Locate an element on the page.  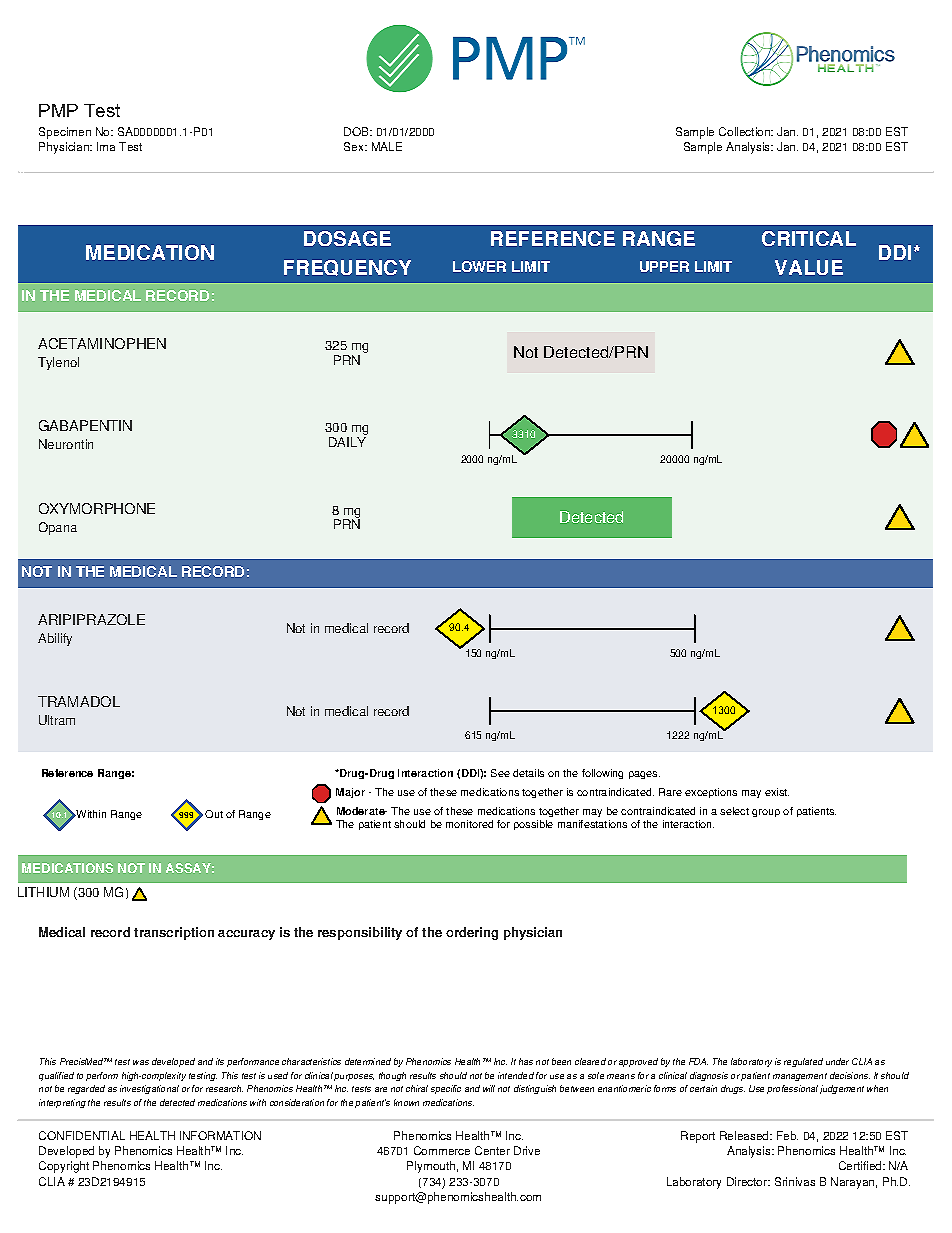
monitored is located at coordinates (469, 824).
